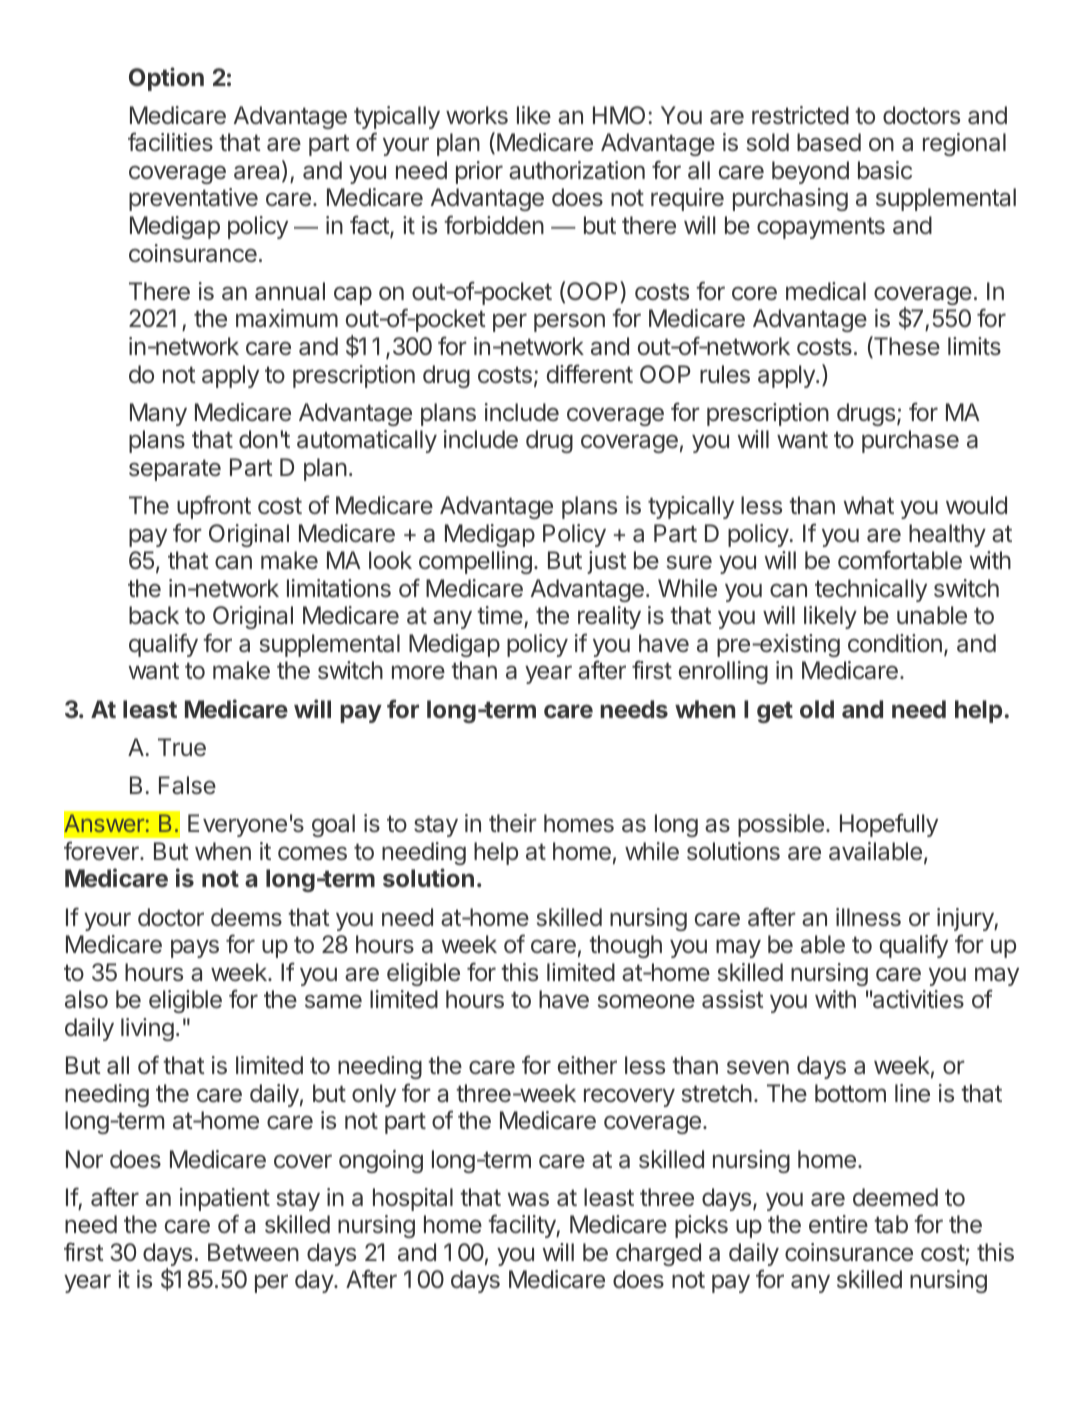  What do you see at coordinates (869, 505) in the screenshot?
I see `what` at bounding box center [869, 505].
